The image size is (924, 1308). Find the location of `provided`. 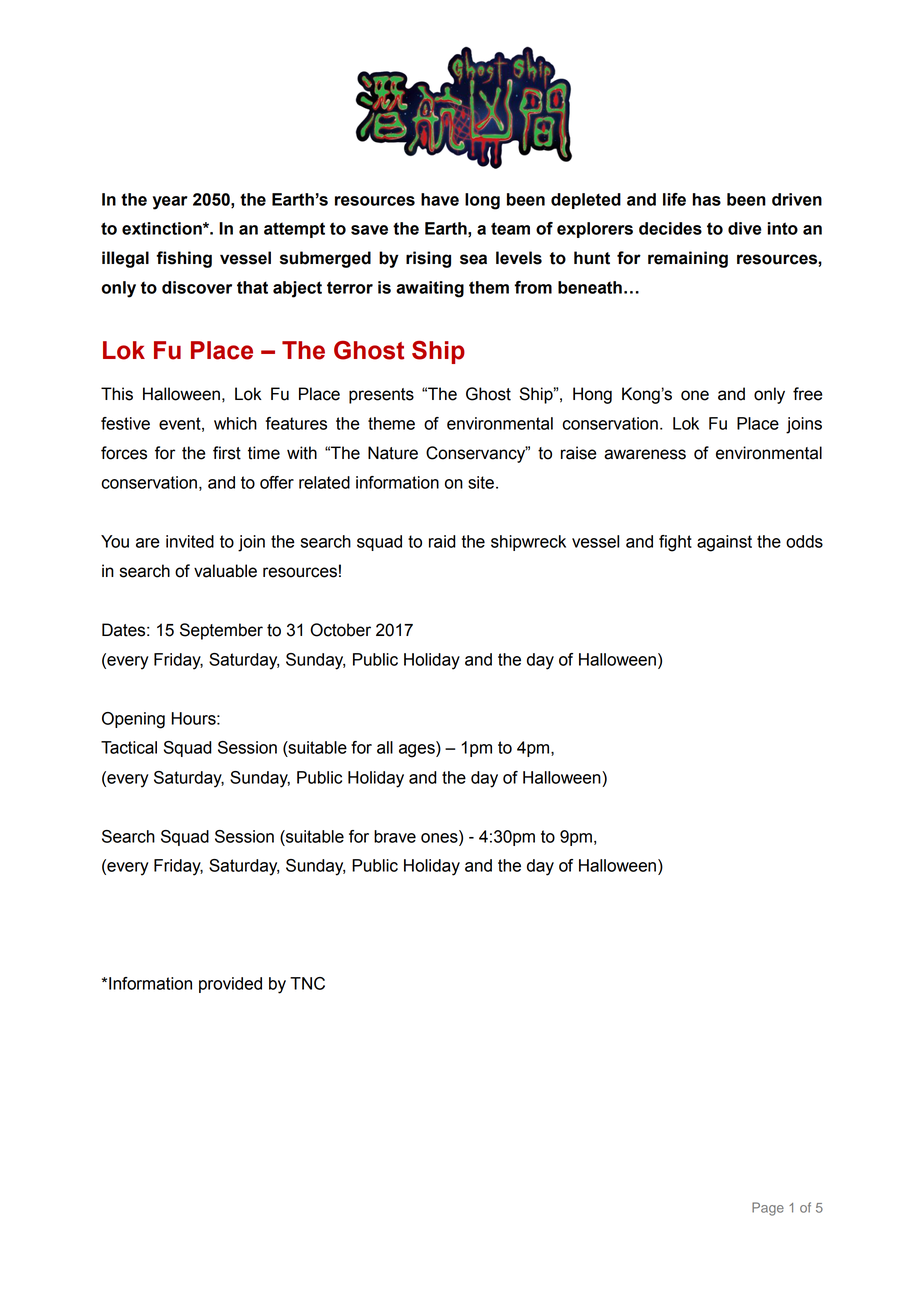

provided is located at coordinates (230, 985).
